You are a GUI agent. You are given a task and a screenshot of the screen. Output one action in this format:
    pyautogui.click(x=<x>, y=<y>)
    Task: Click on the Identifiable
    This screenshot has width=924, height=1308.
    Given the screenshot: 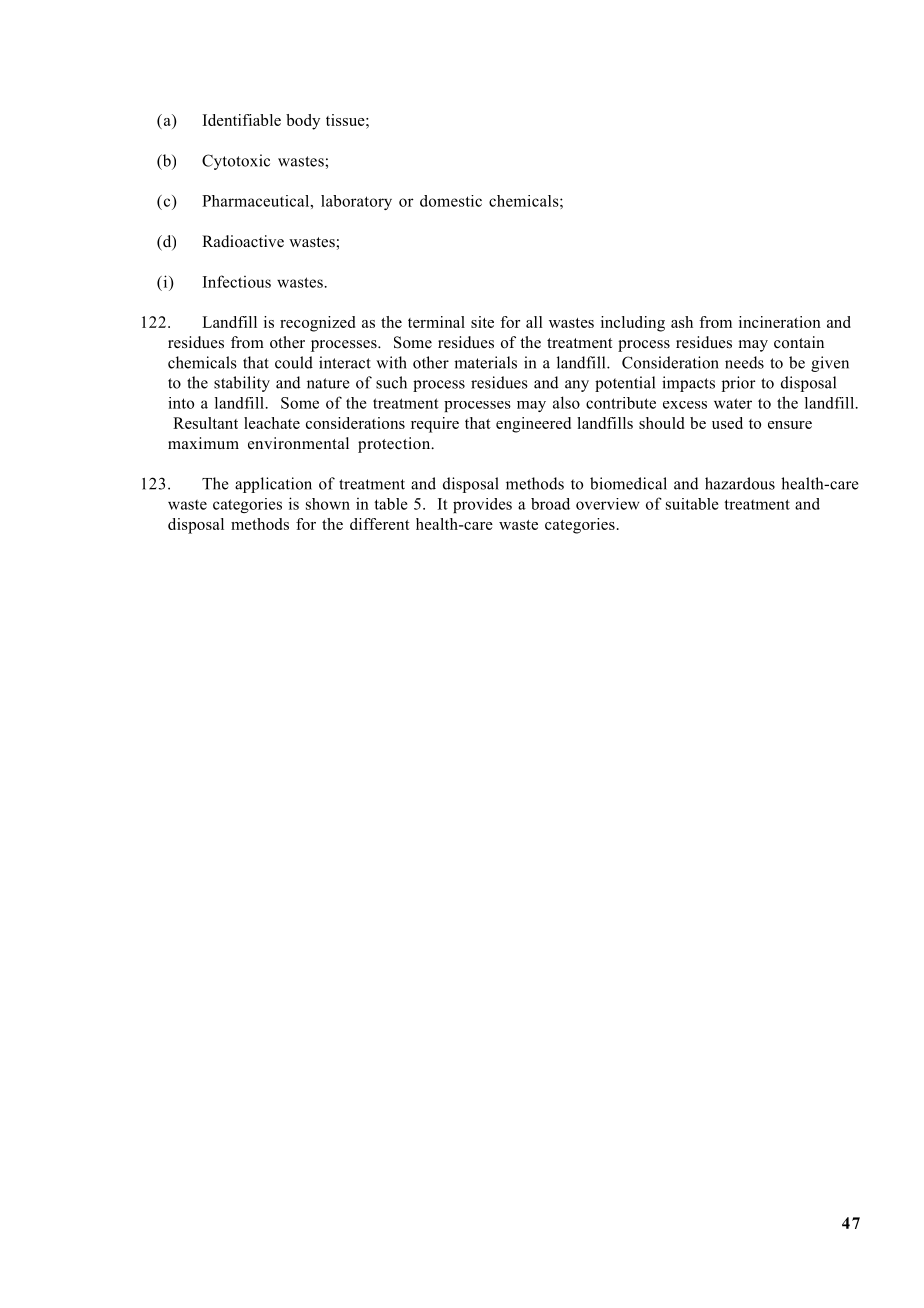 What is the action you would take?
    pyautogui.click(x=242, y=120)
